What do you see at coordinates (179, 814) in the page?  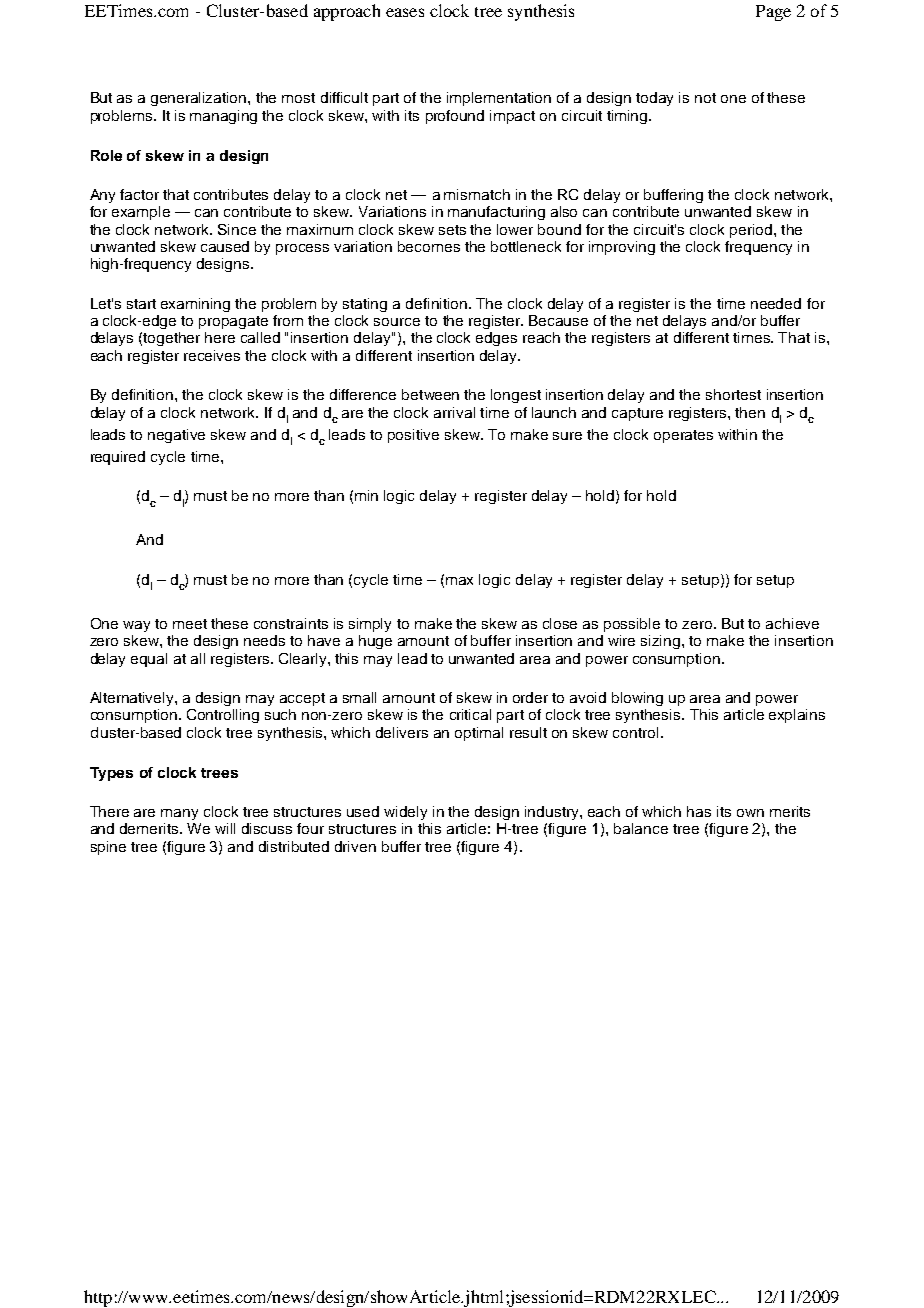 I see `many` at bounding box center [179, 814].
